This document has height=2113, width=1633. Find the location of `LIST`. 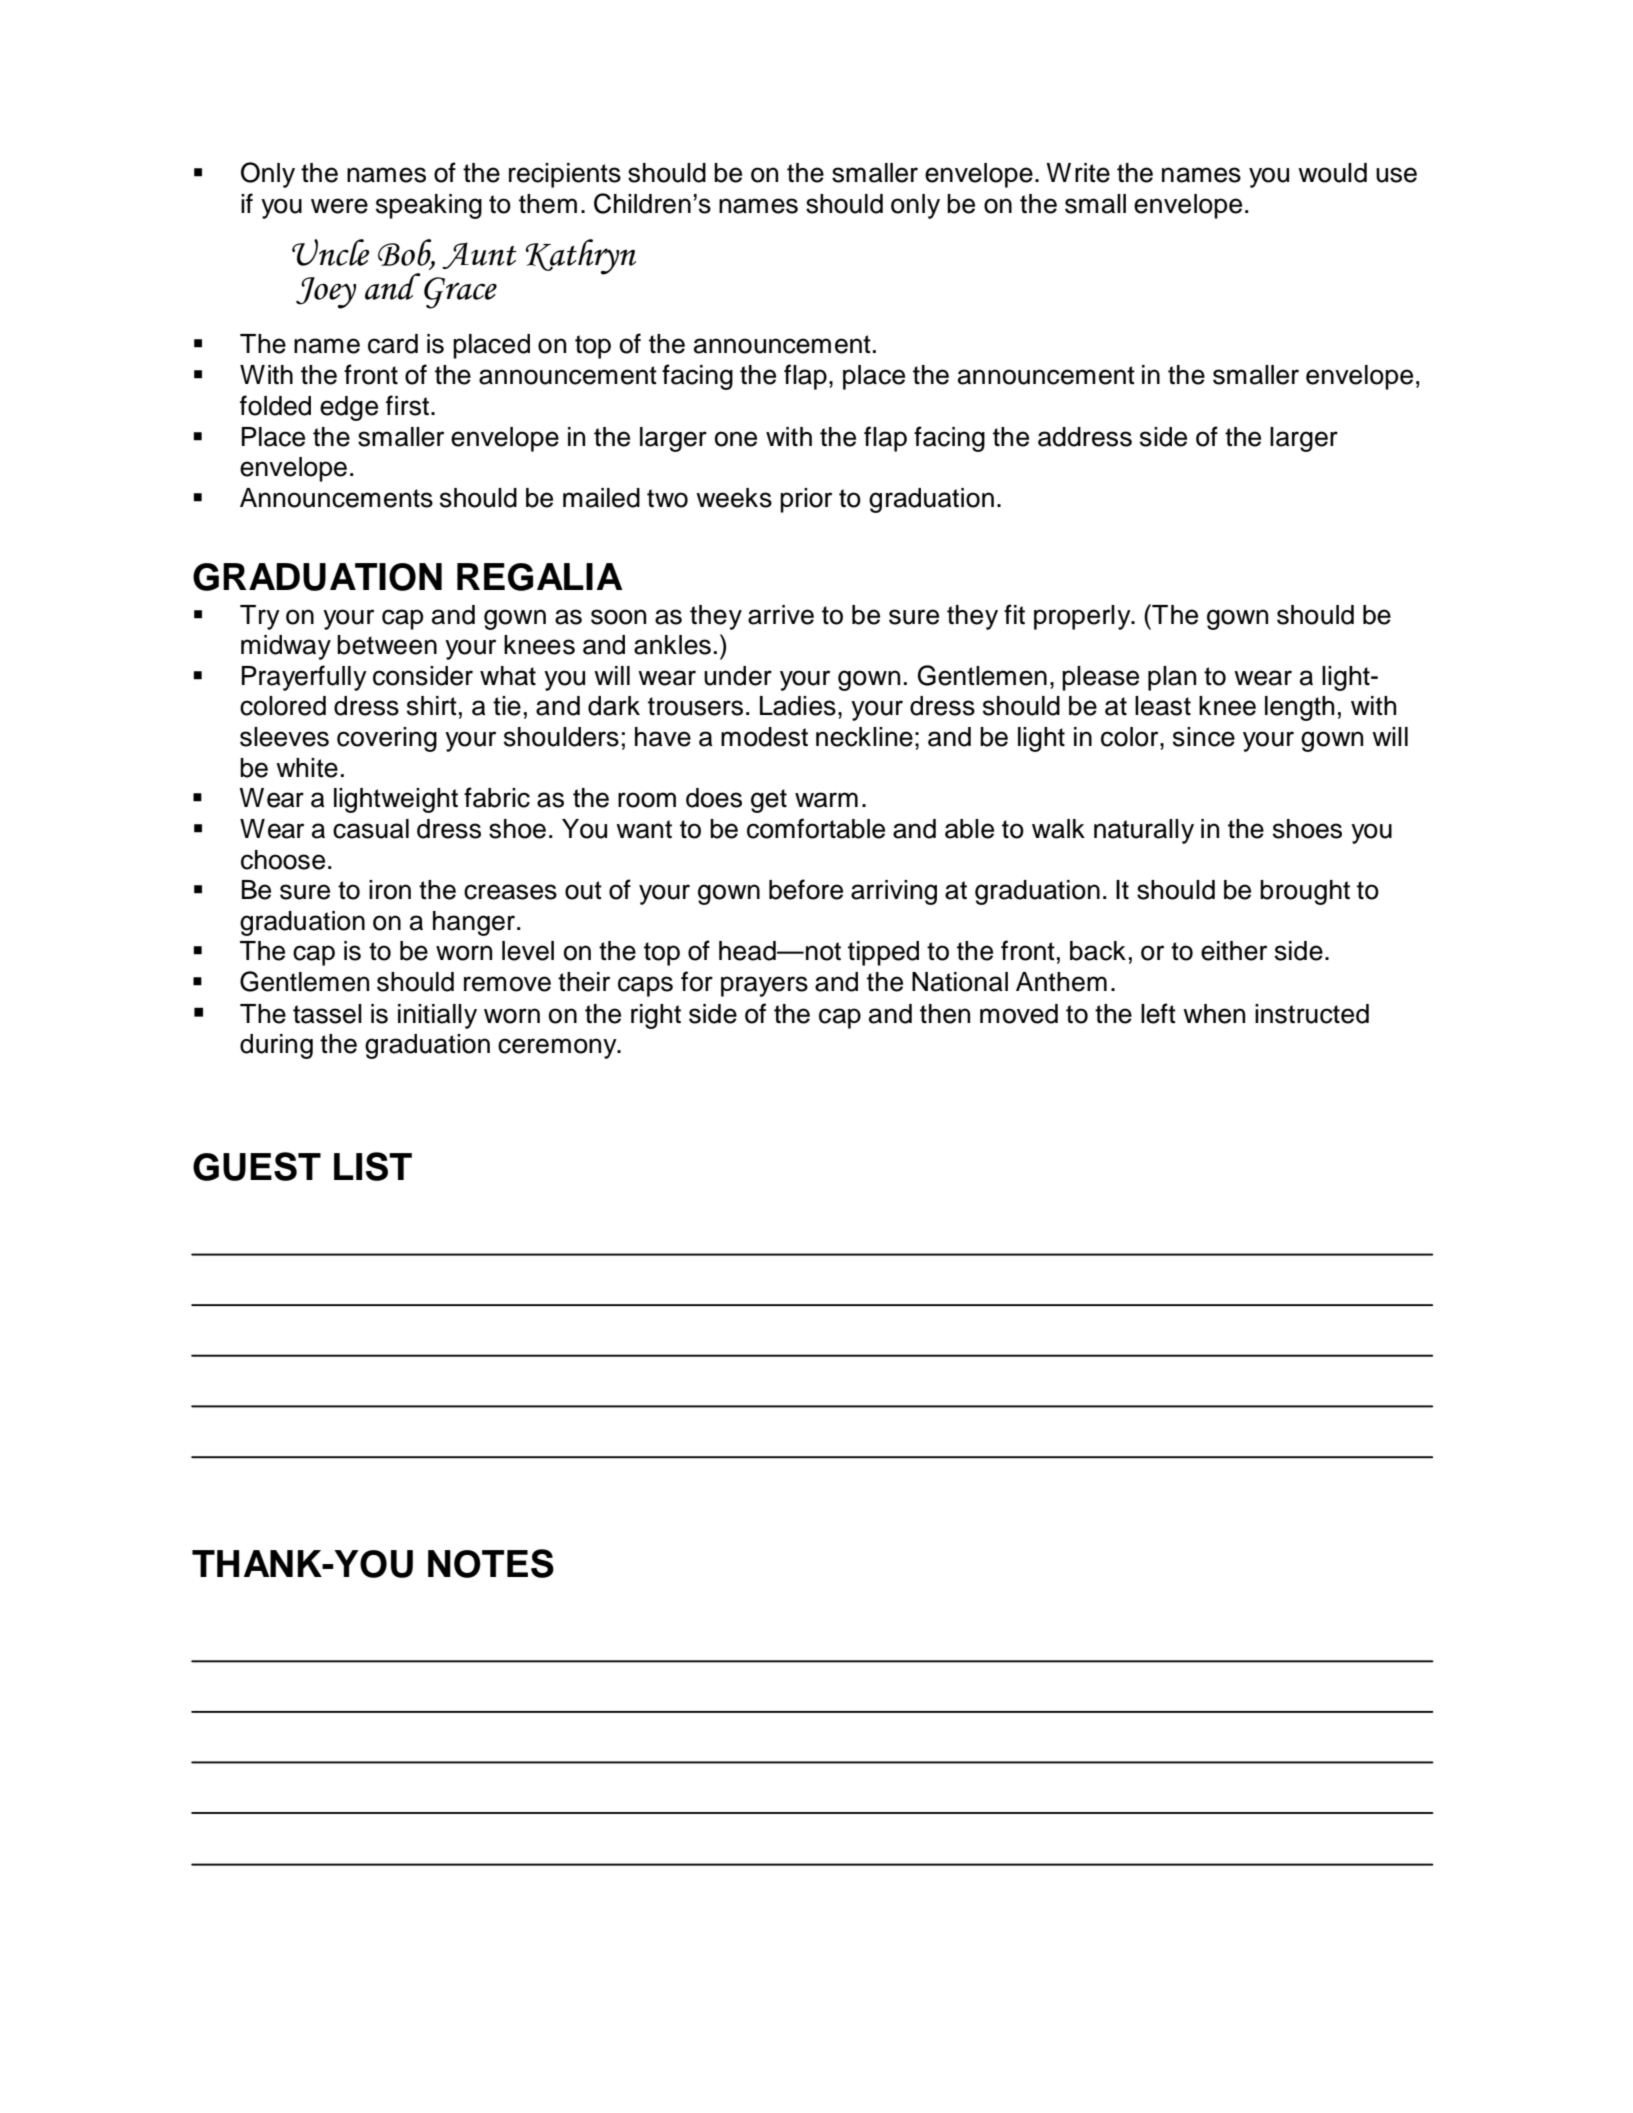

LIST is located at coordinates (373, 1166).
